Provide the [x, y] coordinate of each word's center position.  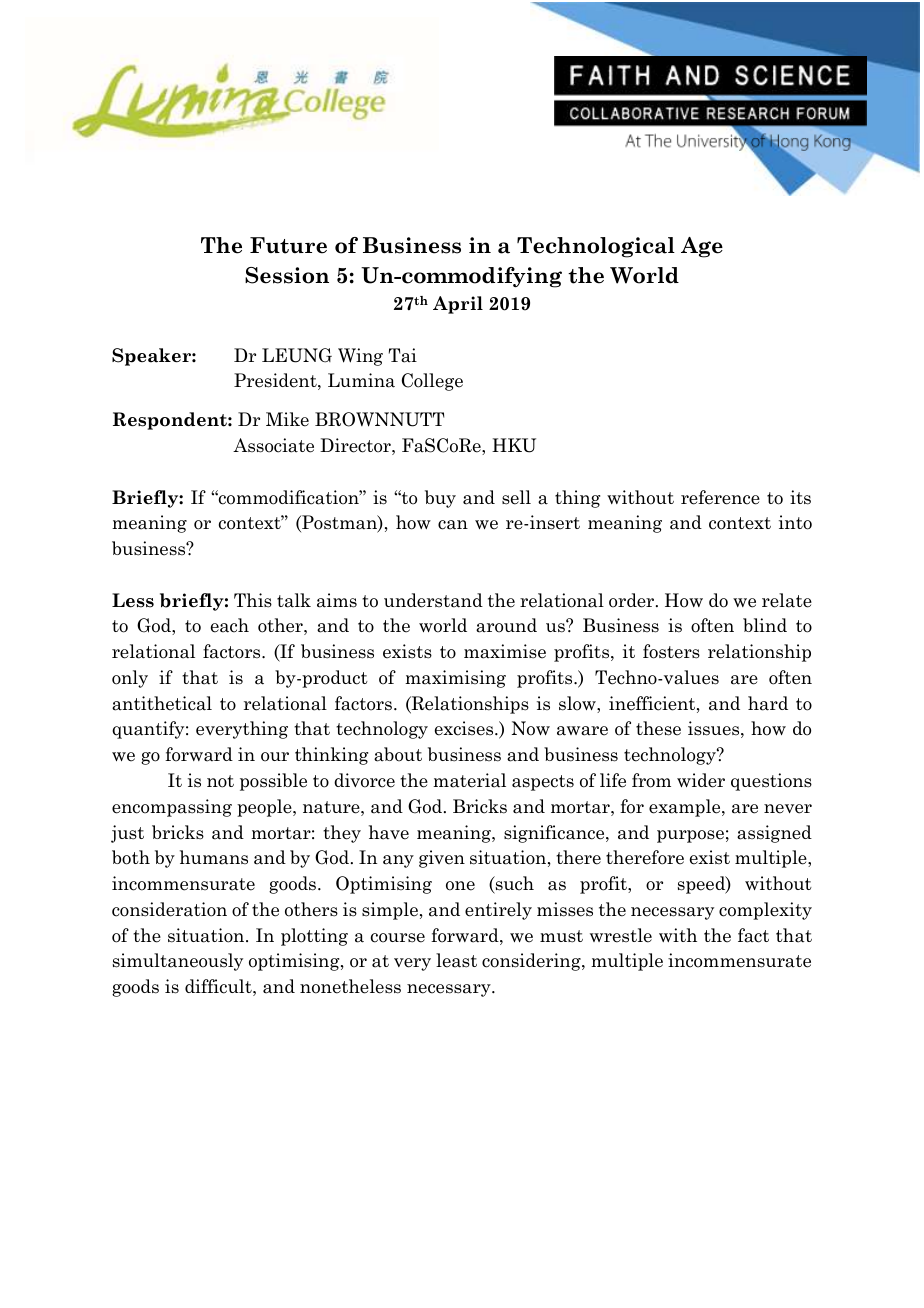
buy [440, 499]
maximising [455, 679]
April [458, 305]
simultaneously [178, 962]
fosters [671, 651]
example [686, 808]
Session [287, 275]
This [253, 600]
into [795, 522]
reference [720, 497]
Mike [287, 419]
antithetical [162, 703]
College [432, 382]
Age [702, 247]
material [469, 780]
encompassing [172, 808]
